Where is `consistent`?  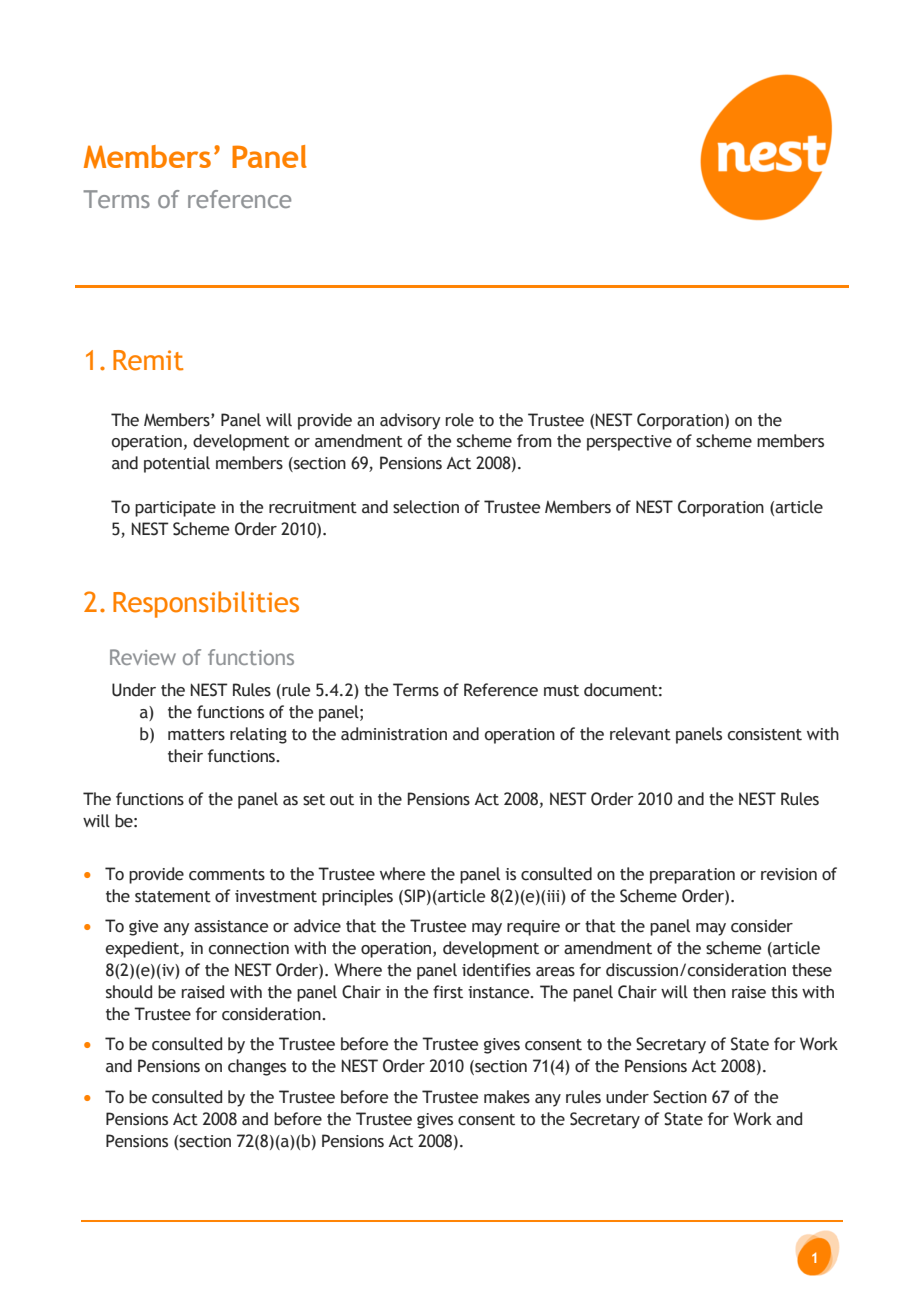
consistent is located at coordinates (765, 734).
